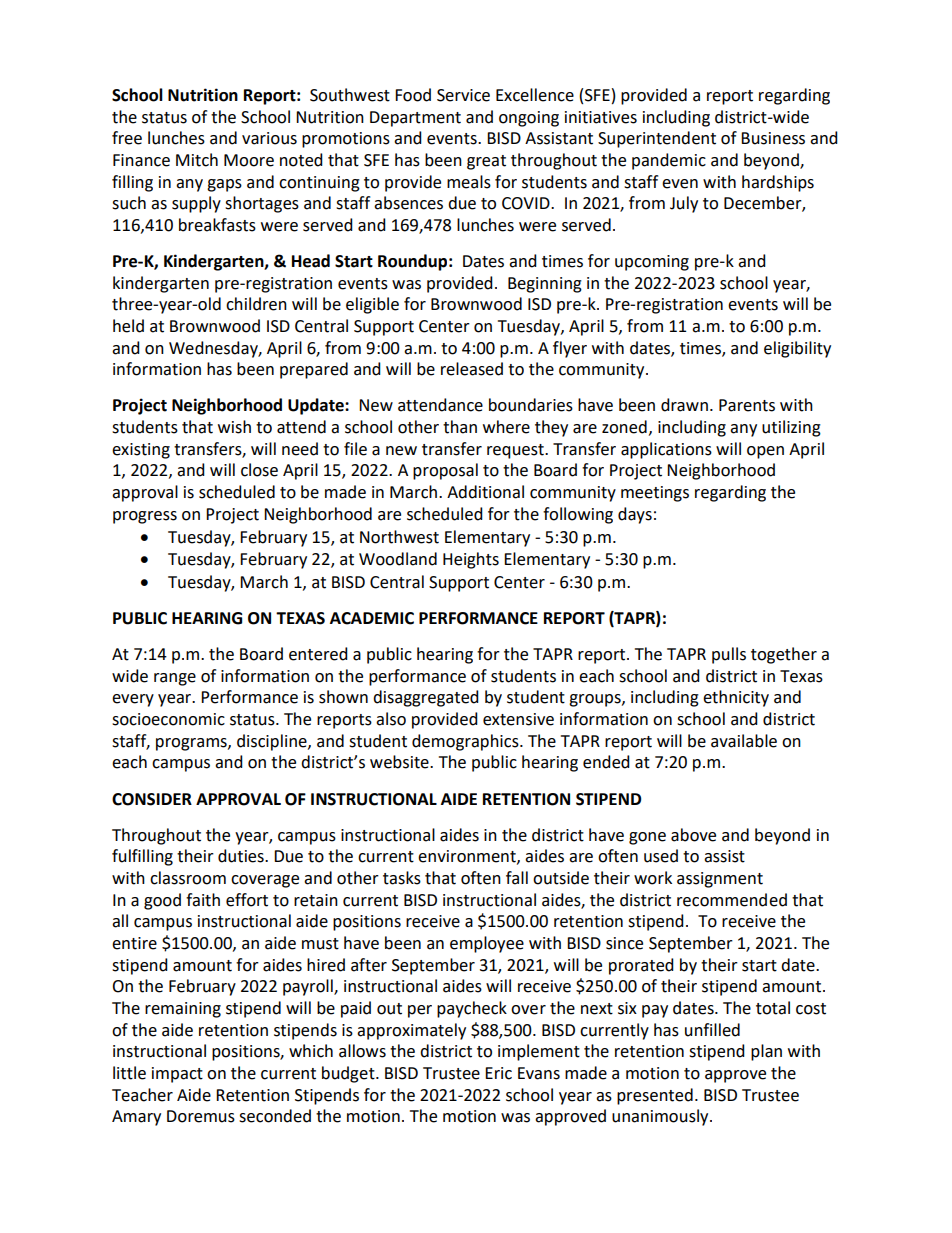  What do you see at coordinates (729, 655) in the screenshot?
I see `pulls` at bounding box center [729, 655].
